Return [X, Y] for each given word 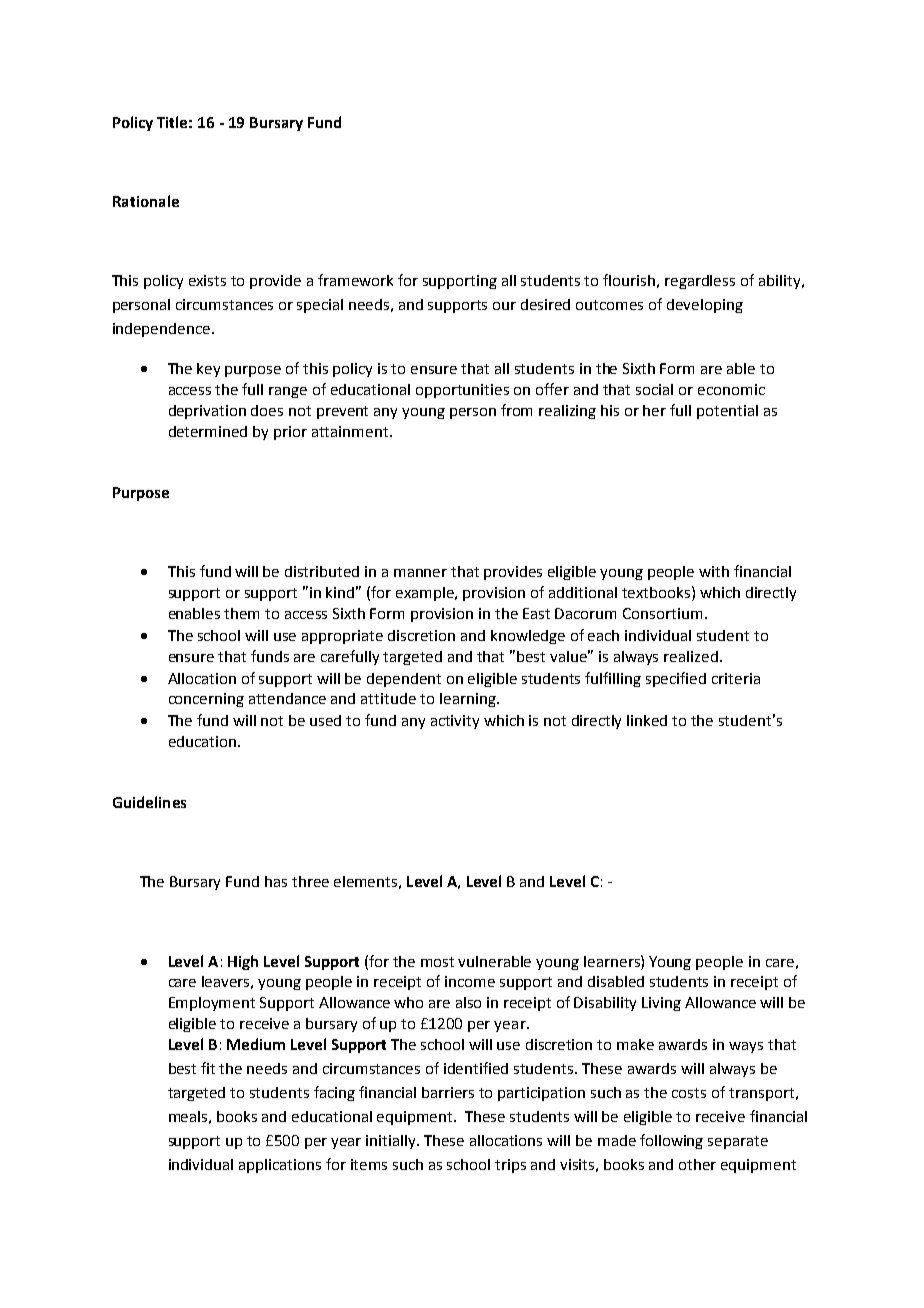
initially [392, 1142]
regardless [700, 282]
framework [355, 280]
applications [280, 1166]
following [671, 1141]
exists [207, 280]
